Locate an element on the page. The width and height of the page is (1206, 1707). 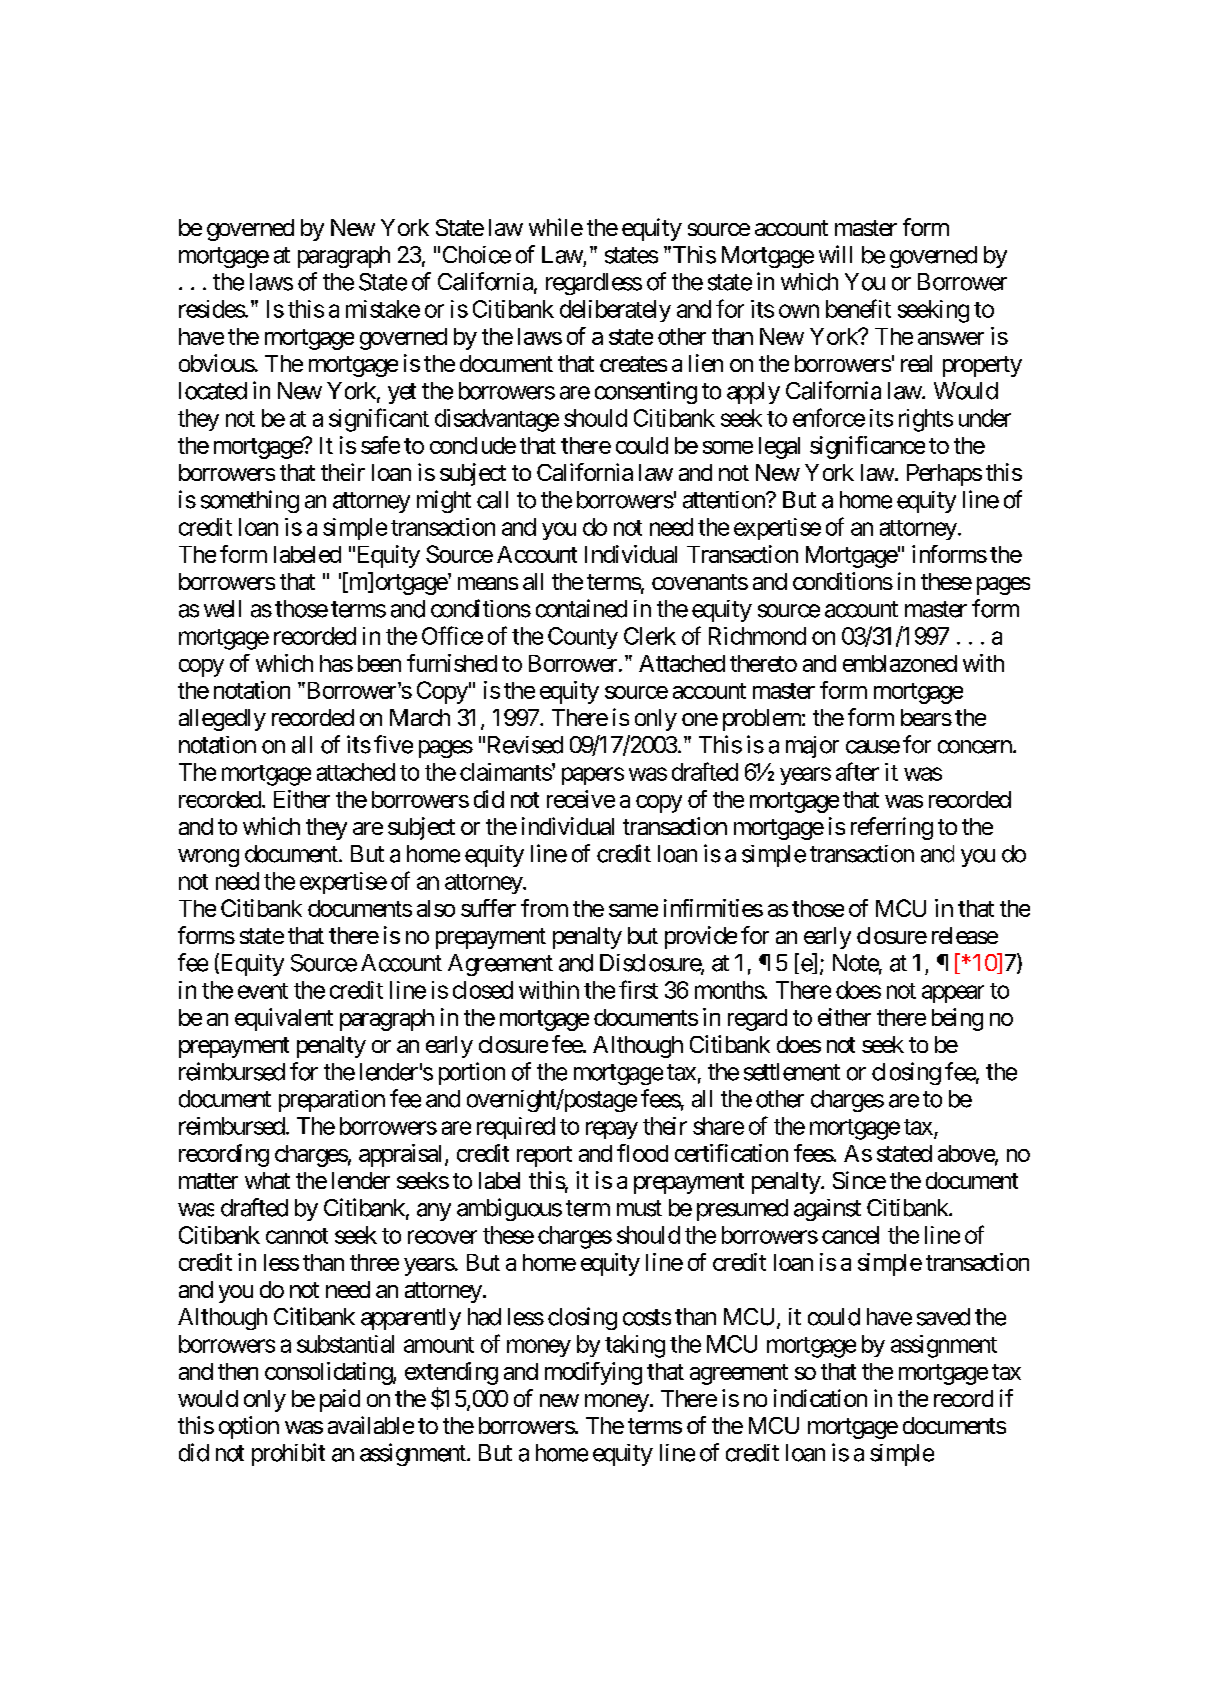
while is located at coordinates (556, 227).
